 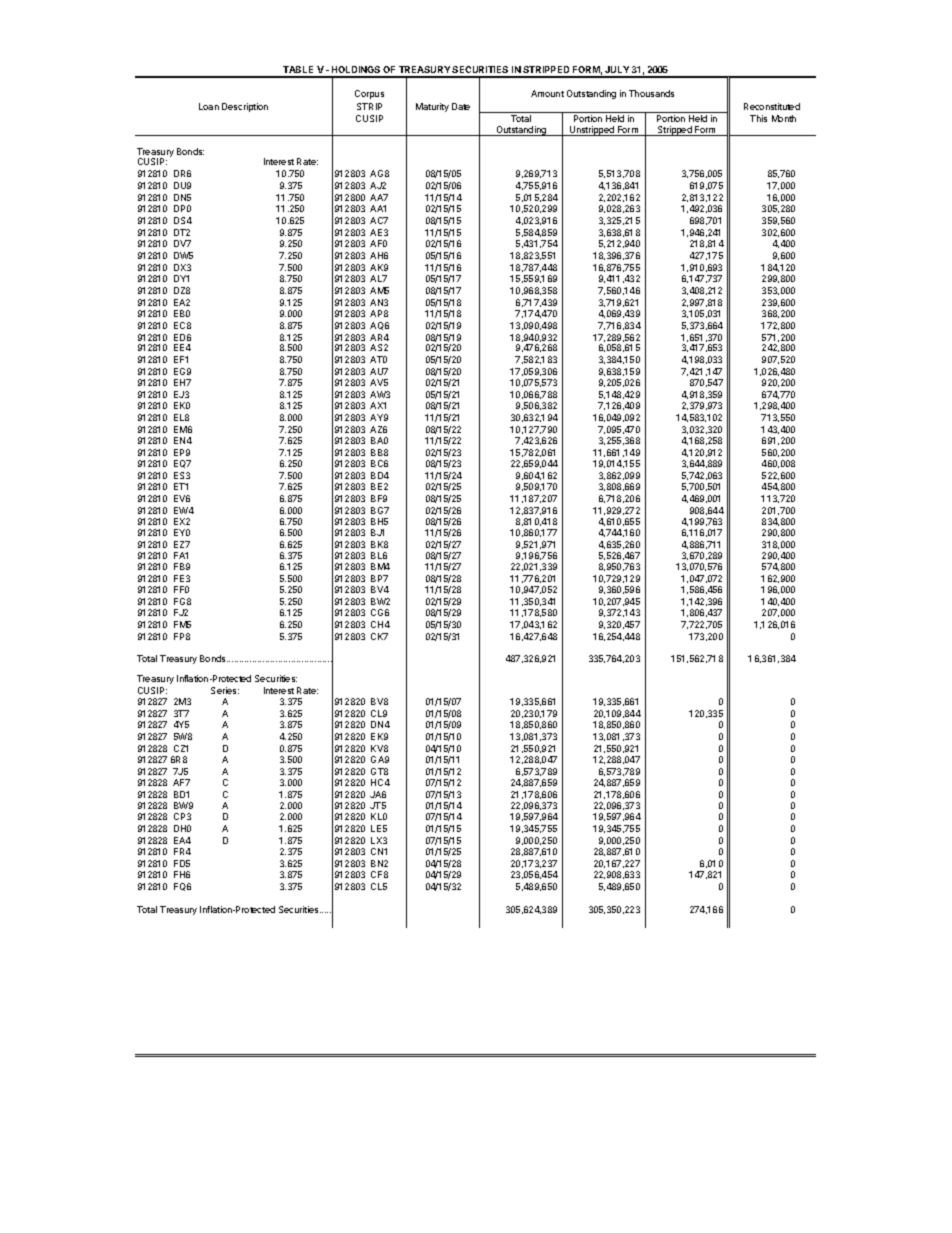 I want to click on Amount, so click(x=547, y=93).
